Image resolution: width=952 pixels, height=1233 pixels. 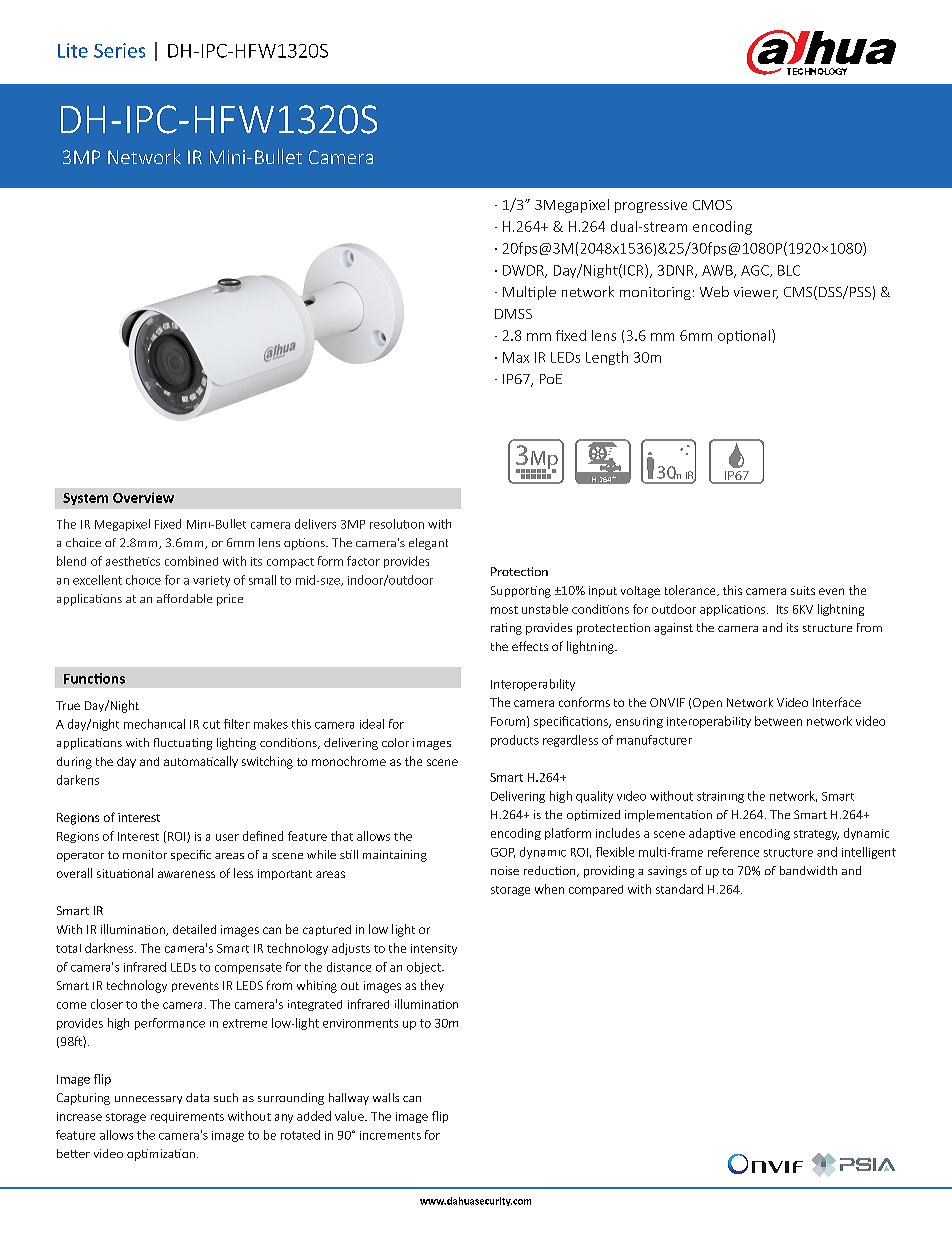 I want to click on affordable, so click(x=184, y=598).
